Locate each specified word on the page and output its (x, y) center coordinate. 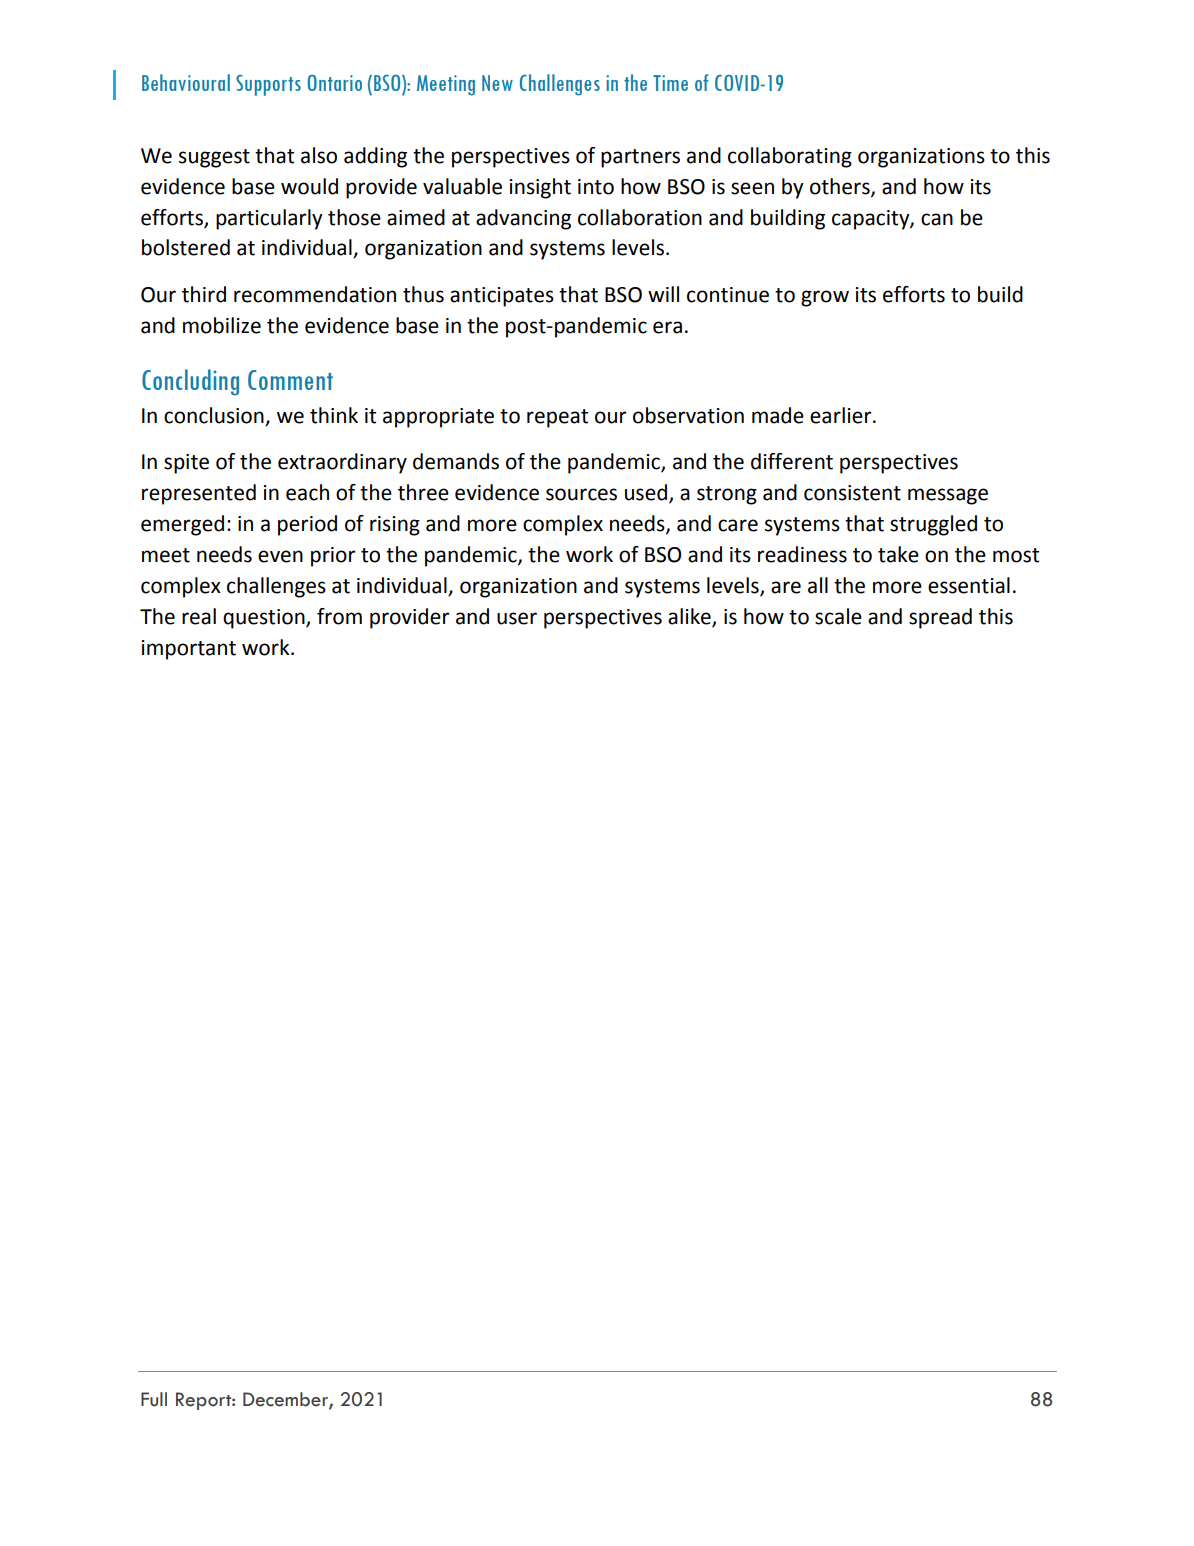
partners (640, 158)
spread (940, 618)
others (841, 187)
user (517, 618)
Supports (268, 85)
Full (154, 1399)
